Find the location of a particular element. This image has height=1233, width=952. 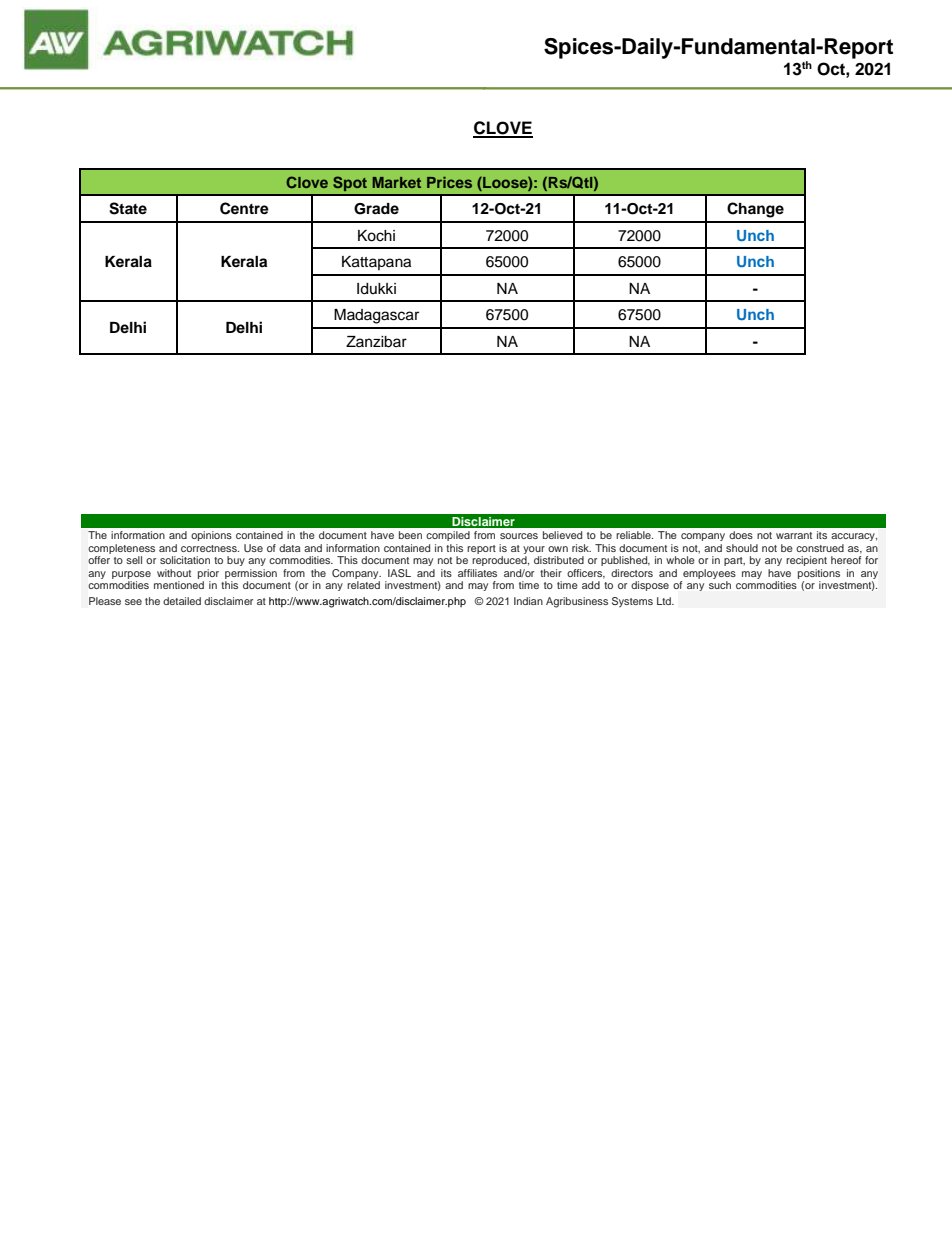

been is located at coordinates (410, 535).
